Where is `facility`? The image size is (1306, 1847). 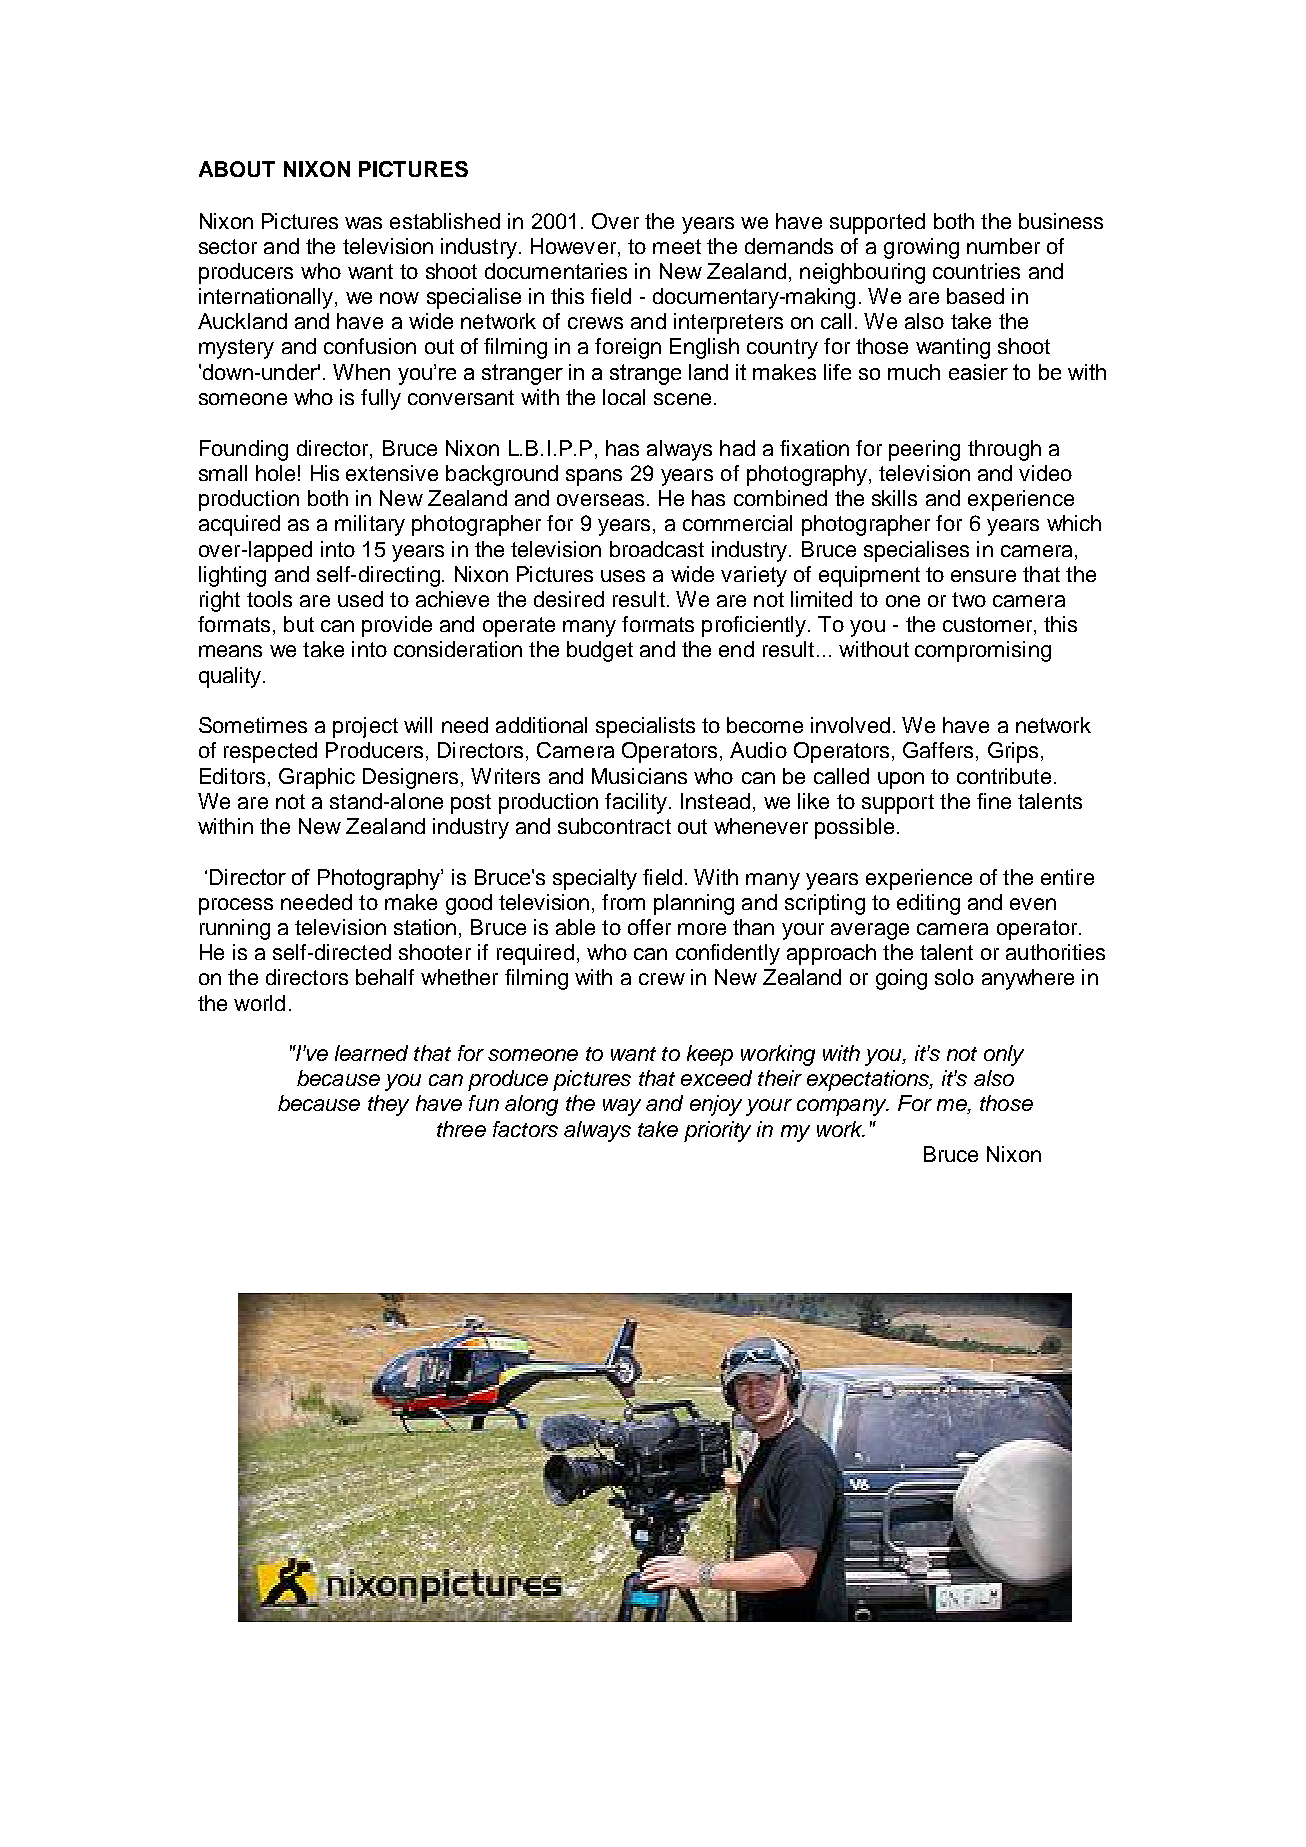 facility is located at coordinates (637, 803).
